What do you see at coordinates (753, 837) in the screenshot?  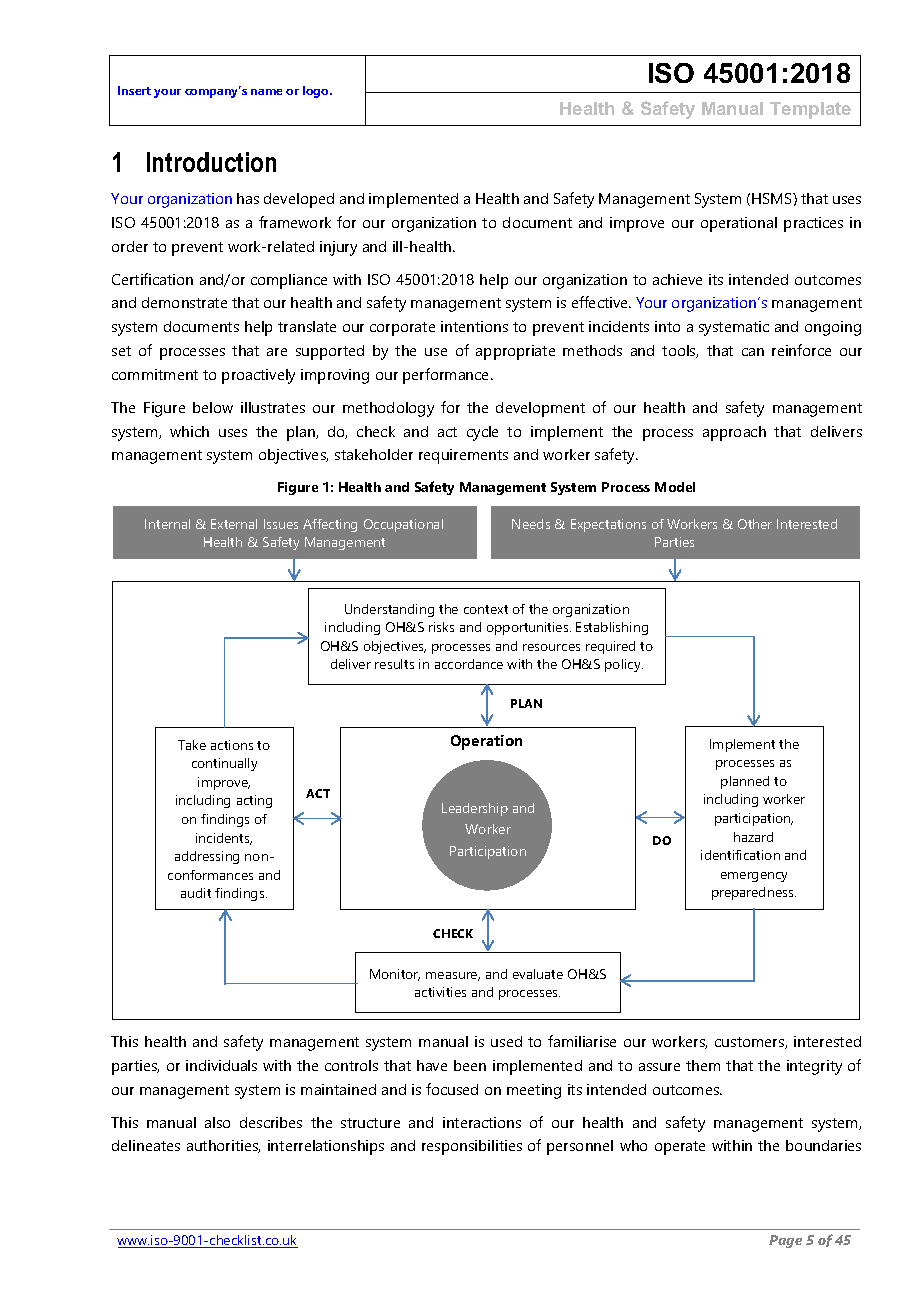 I see `hazard` at bounding box center [753, 837].
